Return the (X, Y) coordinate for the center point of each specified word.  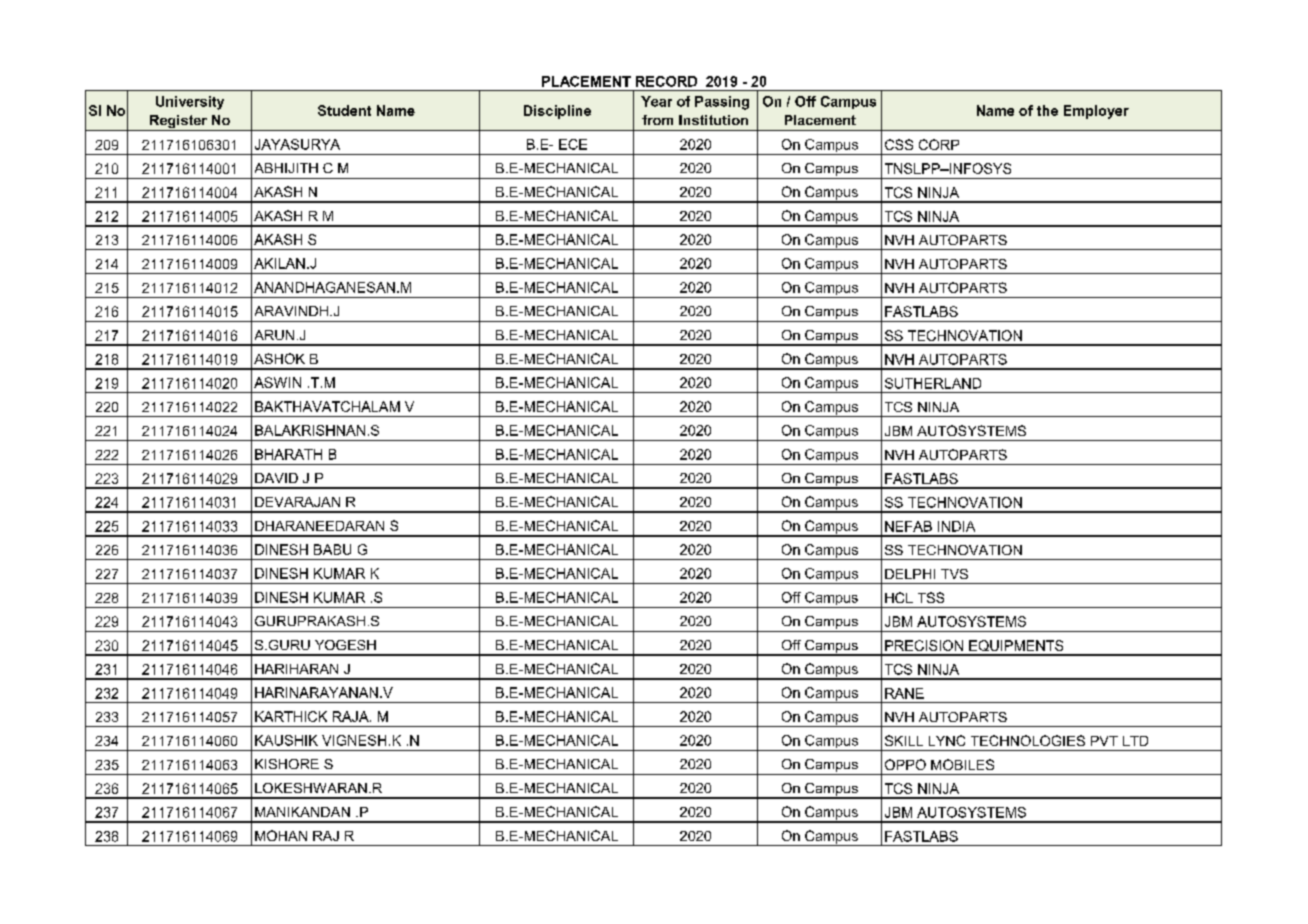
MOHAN (281, 835)
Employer (1096, 112)
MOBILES (962, 764)
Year (656, 101)
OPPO (905, 764)
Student (344, 110)
